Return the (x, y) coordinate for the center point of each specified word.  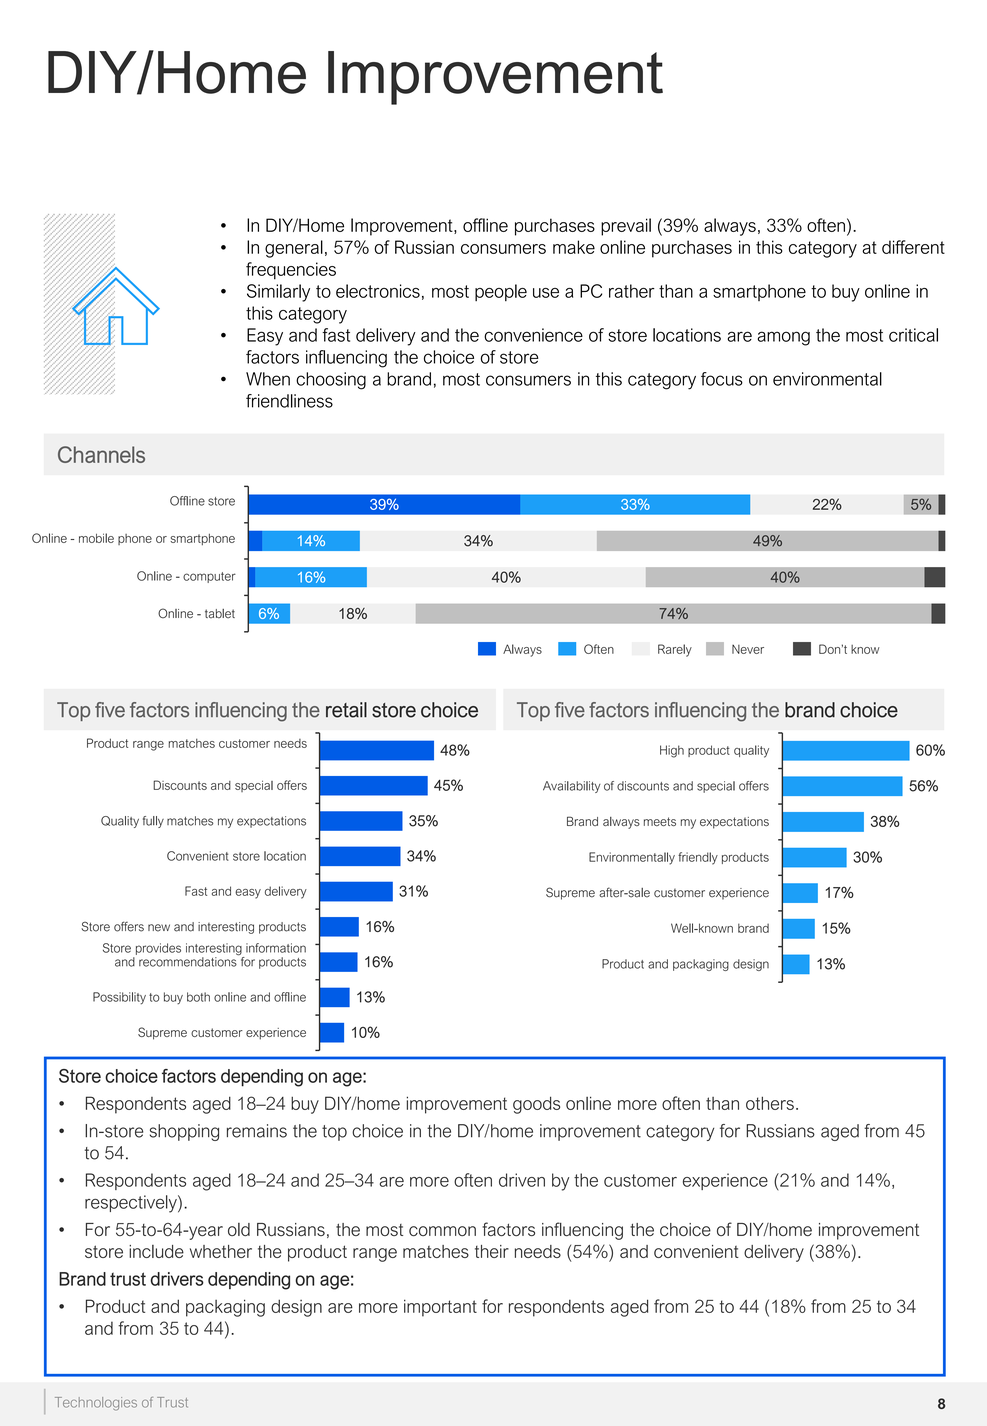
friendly (698, 858)
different (913, 247)
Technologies (96, 1404)
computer (209, 577)
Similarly (278, 293)
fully (153, 822)
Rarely (675, 650)
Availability (572, 787)
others (770, 1103)
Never (748, 649)
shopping (184, 1132)
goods (536, 1105)
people (501, 292)
